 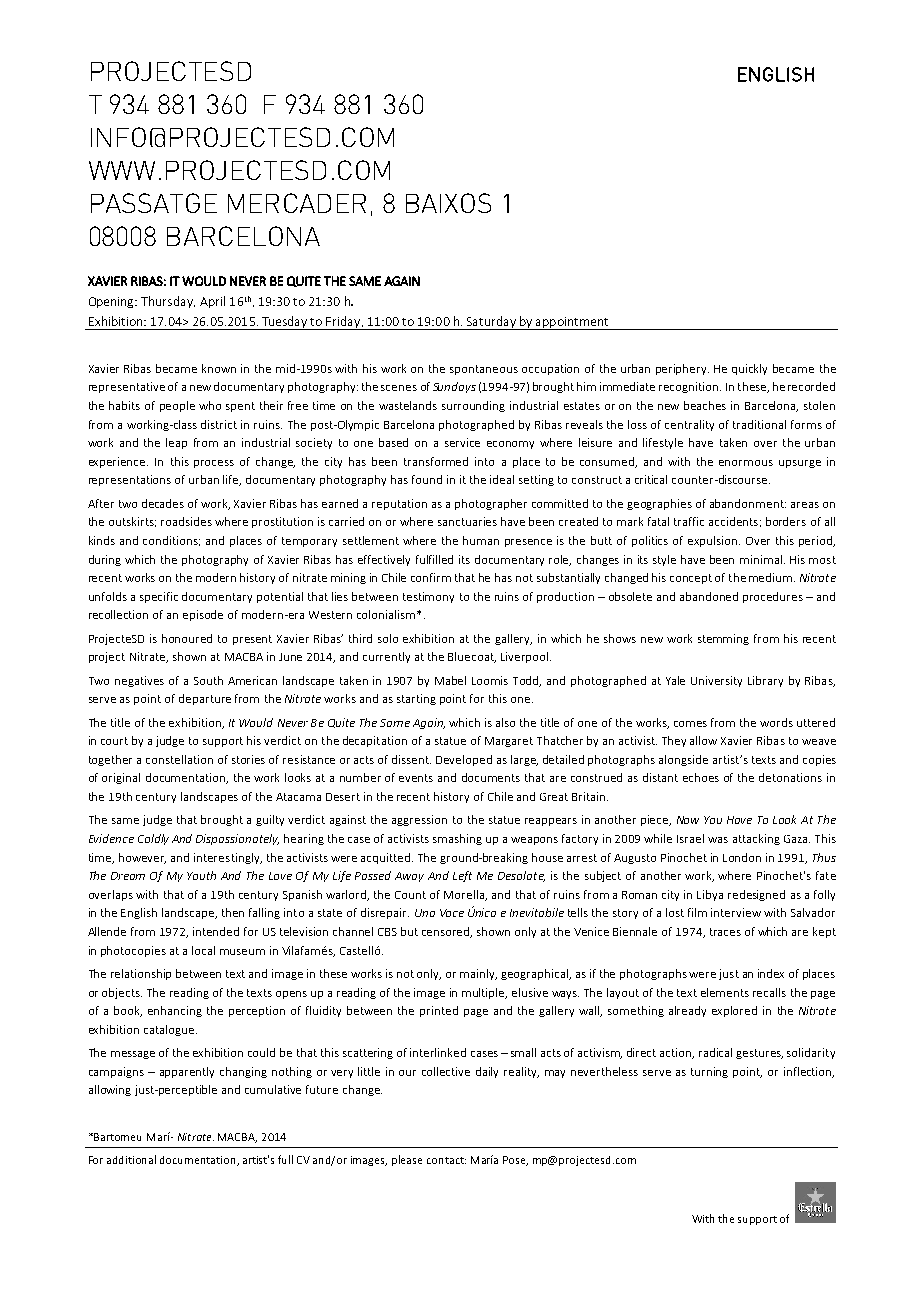 What do you see at coordinates (131, 1159) in the screenshot?
I see `additional` at bounding box center [131, 1159].
